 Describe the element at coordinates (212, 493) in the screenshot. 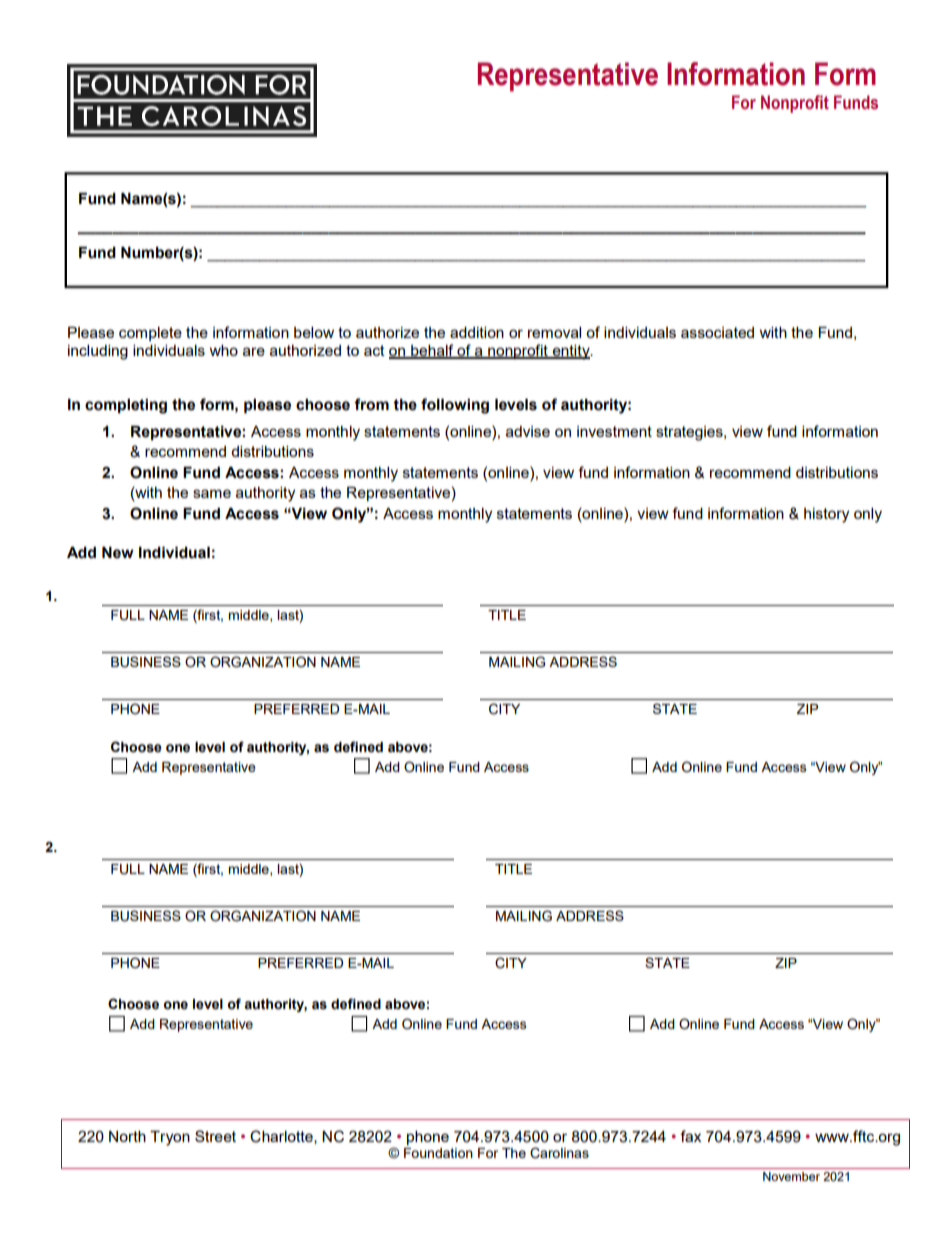

I see `same` at that location.
